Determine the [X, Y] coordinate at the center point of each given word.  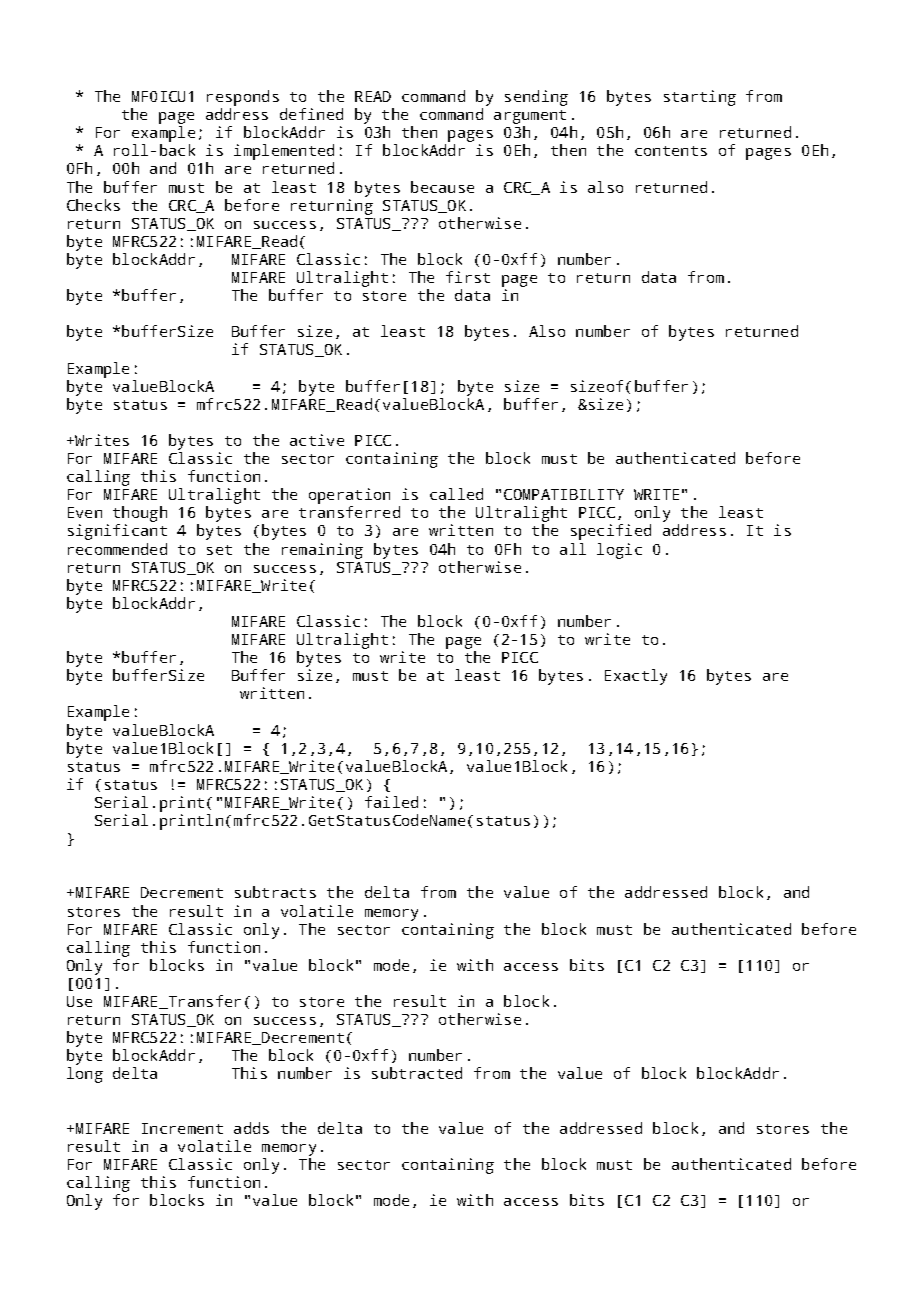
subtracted [417, 1073]
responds [243, 99]
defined [311, 114]
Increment [182, 1128]
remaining [322, 551]
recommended [117, 549]
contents [671, 151]
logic [619, 551]
